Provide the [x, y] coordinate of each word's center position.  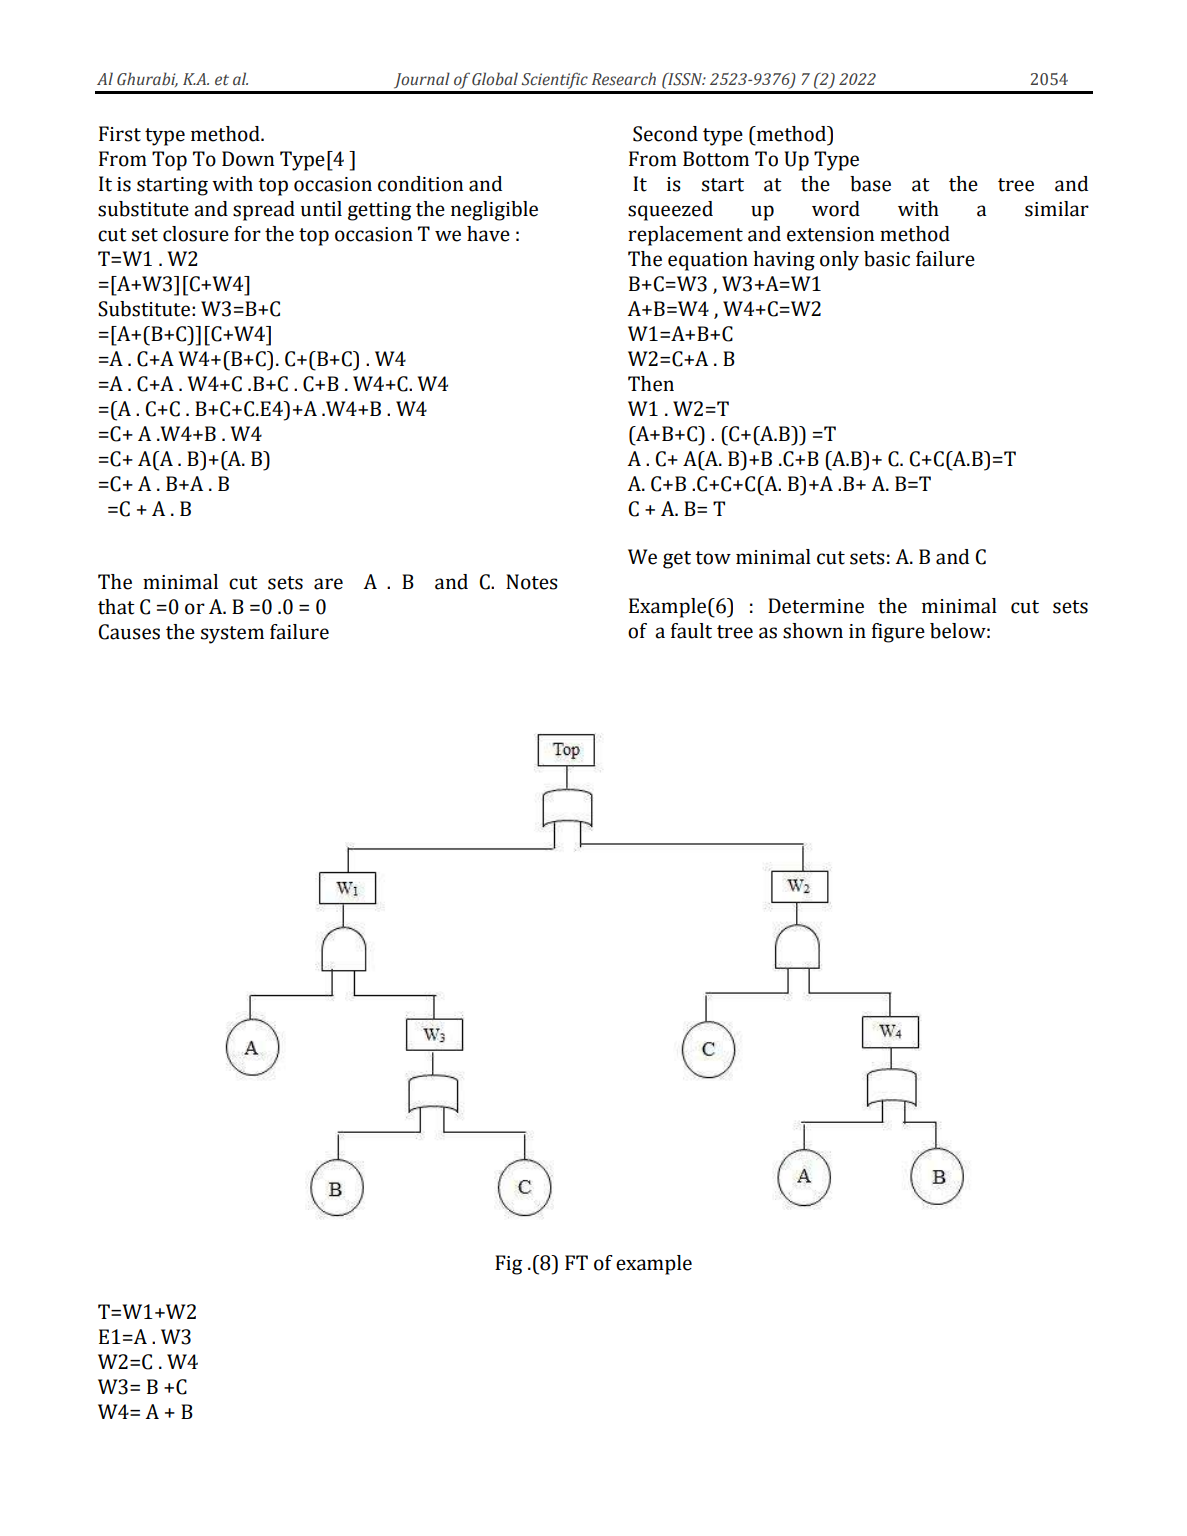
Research [624, 79]
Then [651, 384]
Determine [816, 606]
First [120, 134]
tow [713, 558]
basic [887, 259]
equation [708, 261]
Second [665, 134]
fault [691, 631]
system [232, 635]
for [247, 234]
